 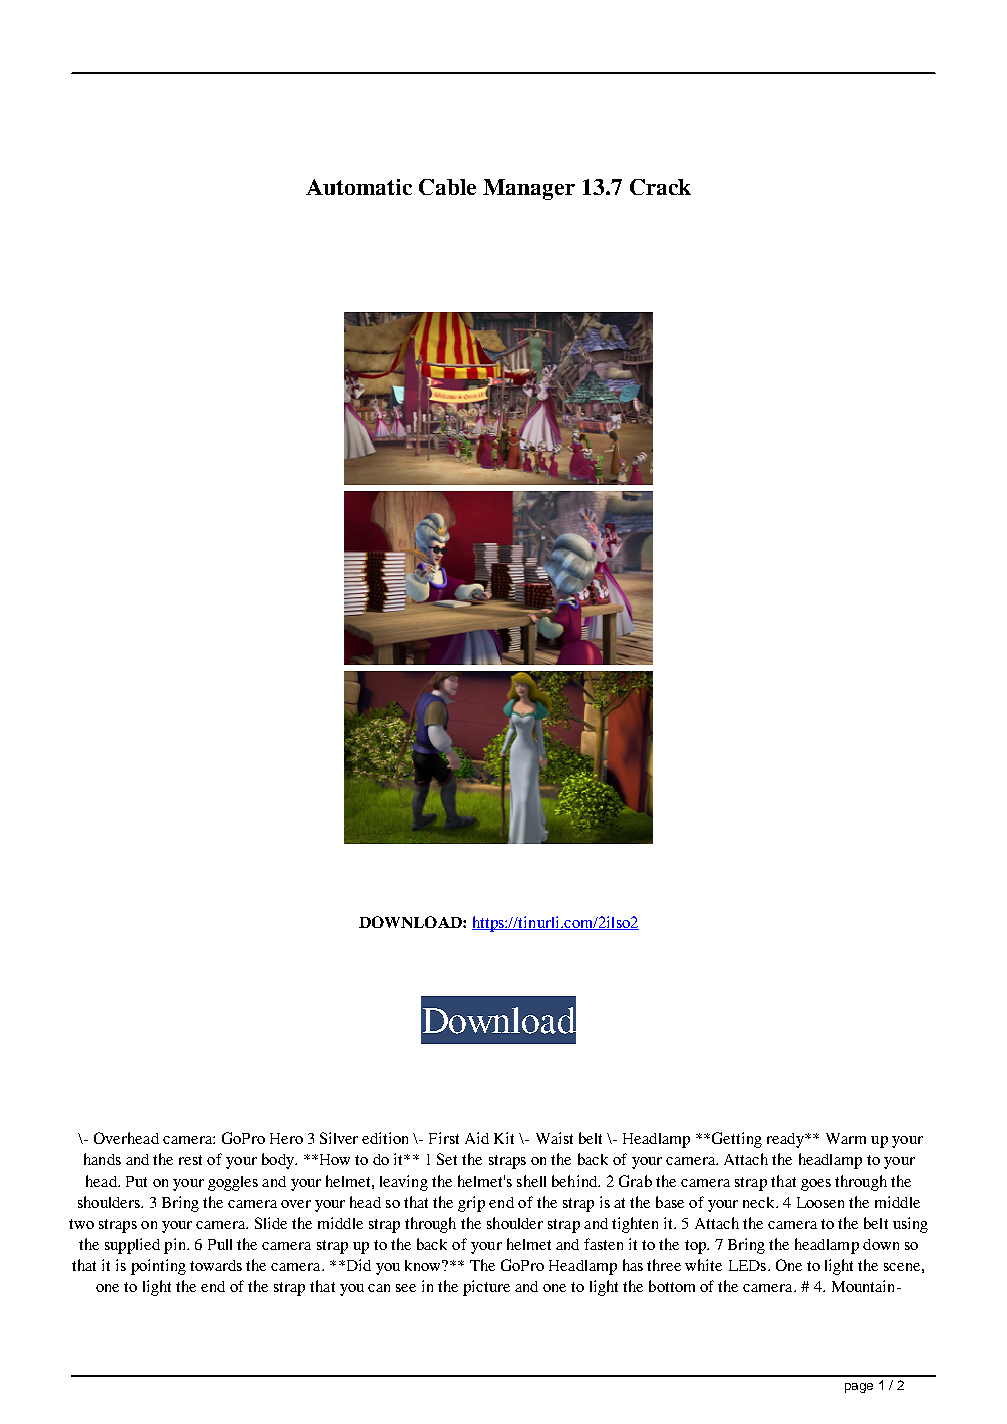 I want to click on pin, so click(x=176, y=1246).
